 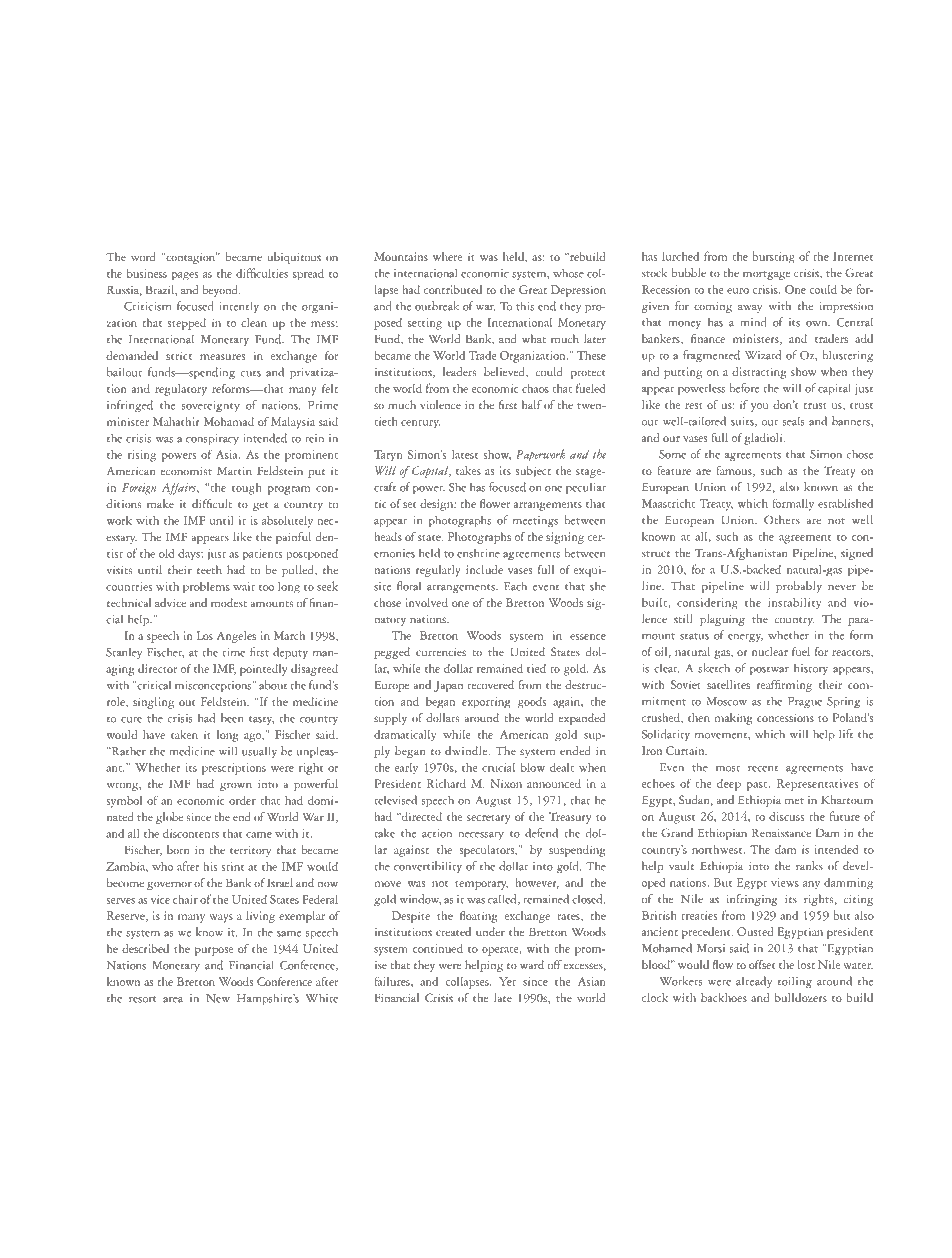 I want to click on meetings, so click(x=535, y=521).
